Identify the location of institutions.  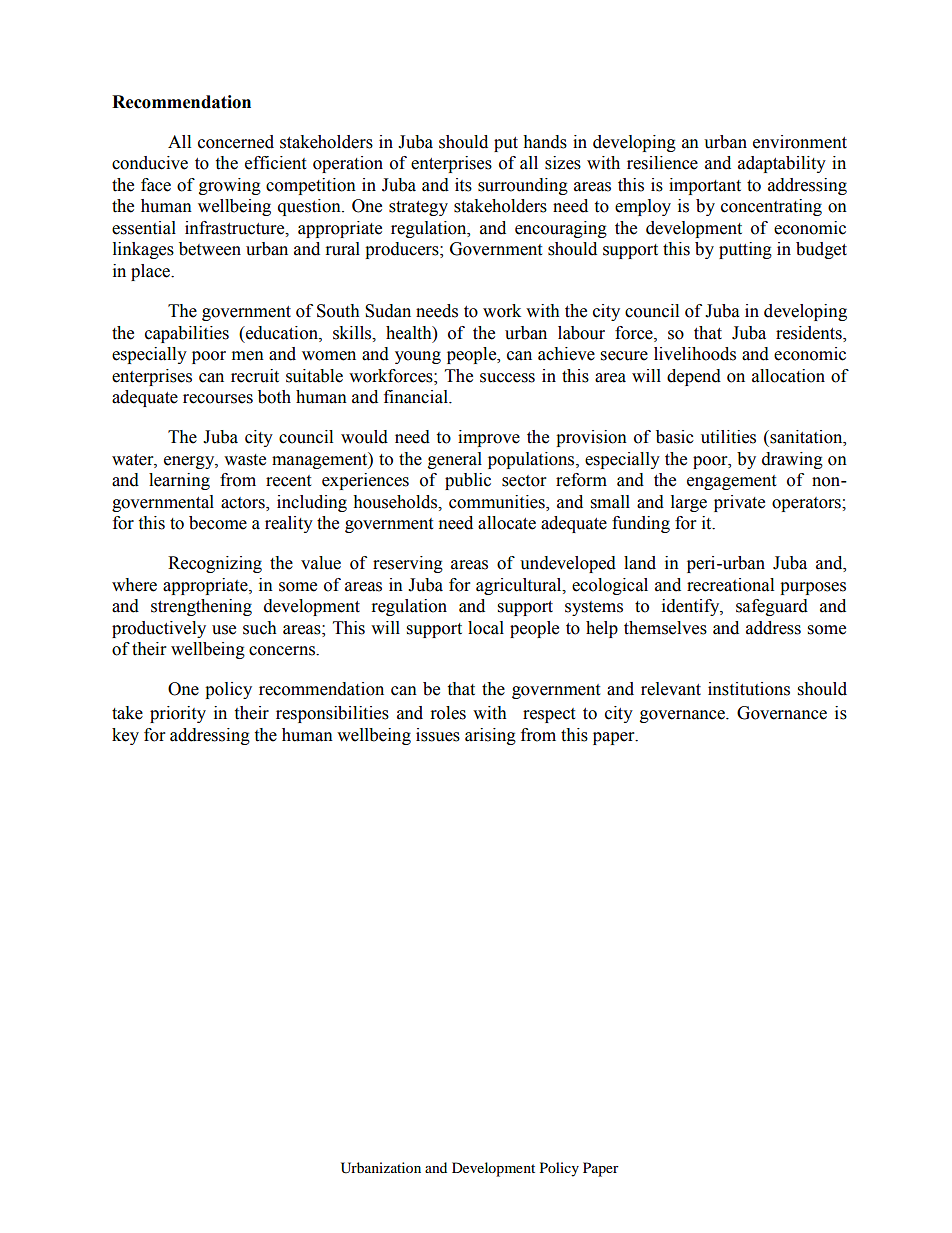
(749, 689).
